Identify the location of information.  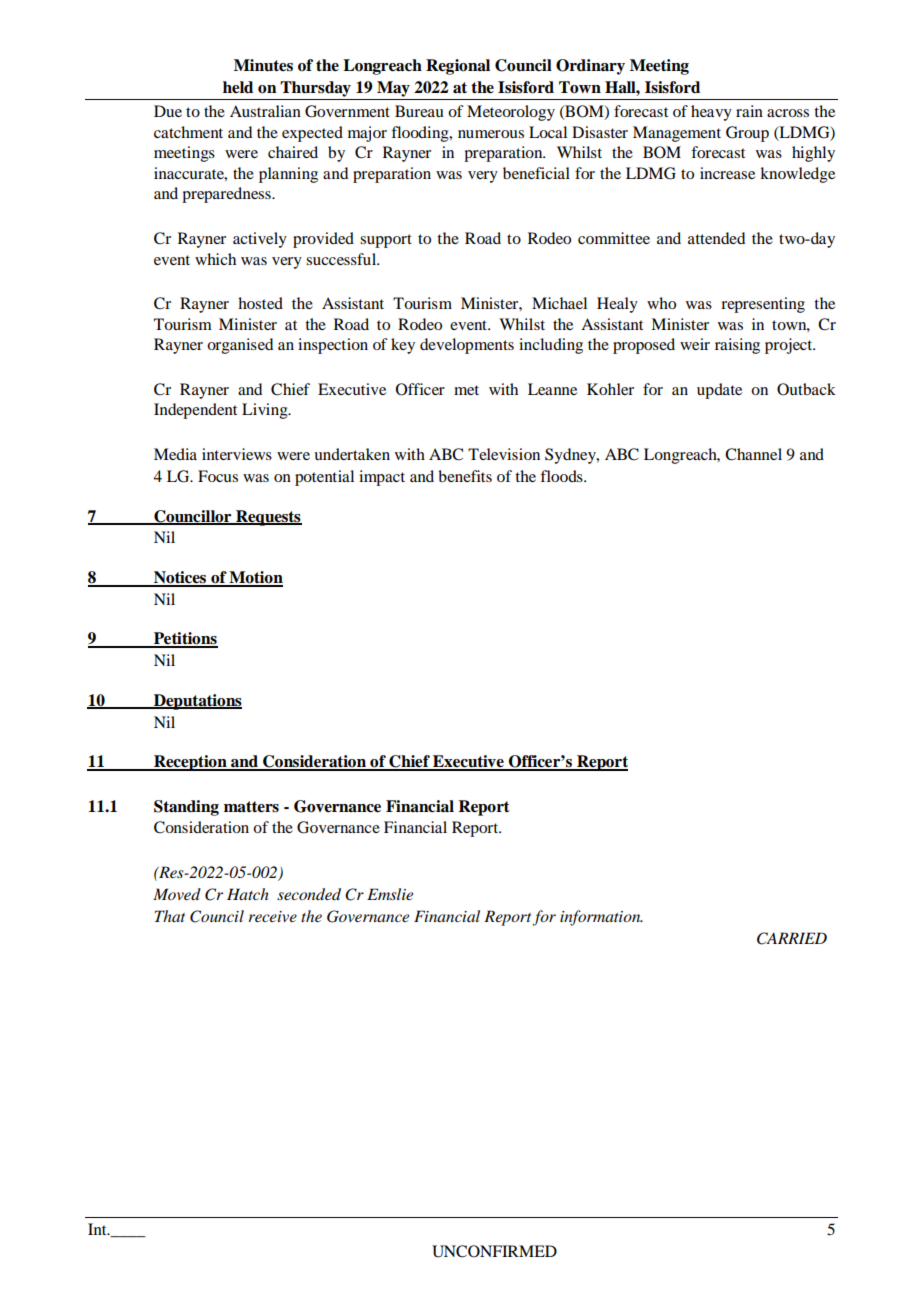
(601, 918).
